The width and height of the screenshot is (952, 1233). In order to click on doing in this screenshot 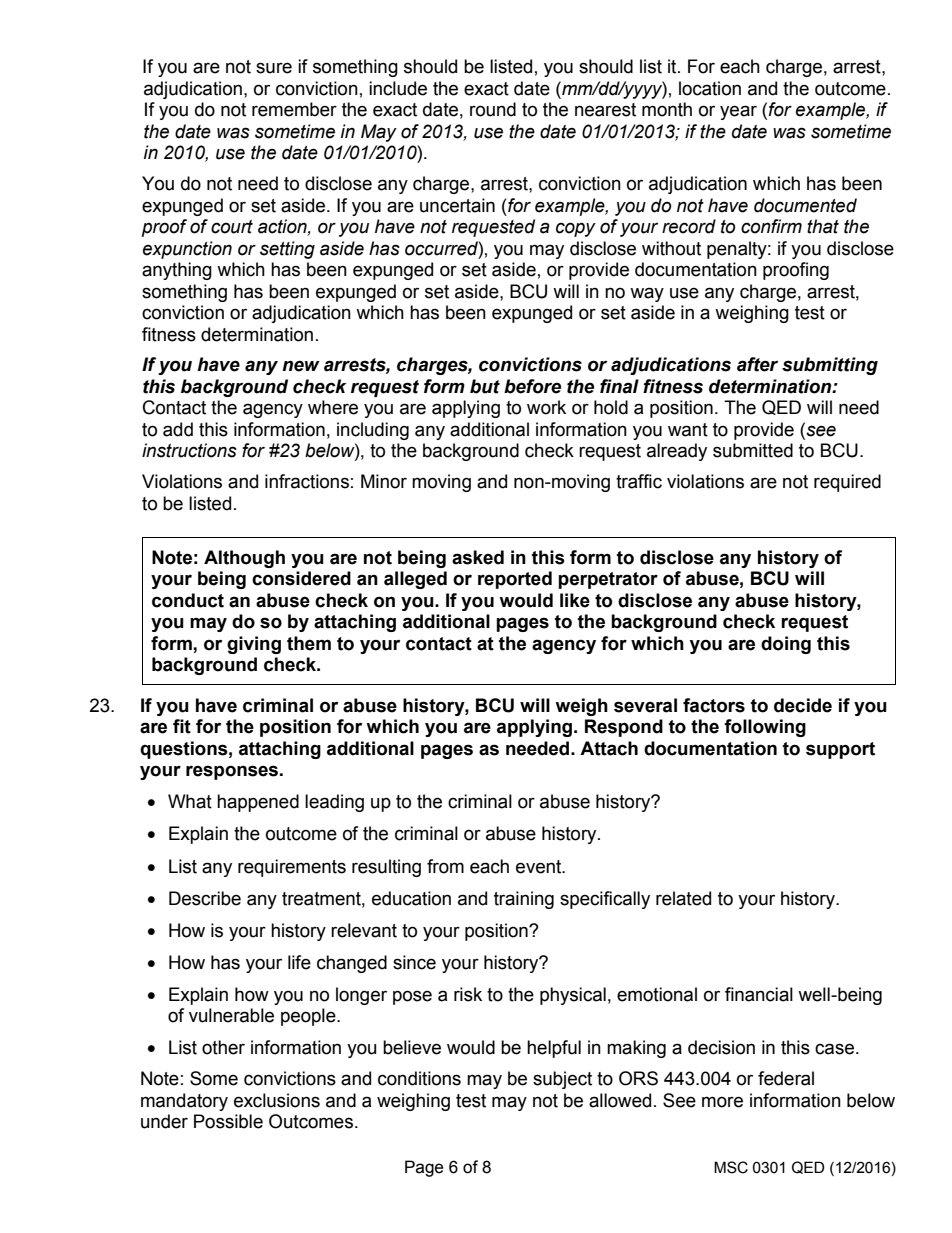, I will do `click(786, 645)`.
